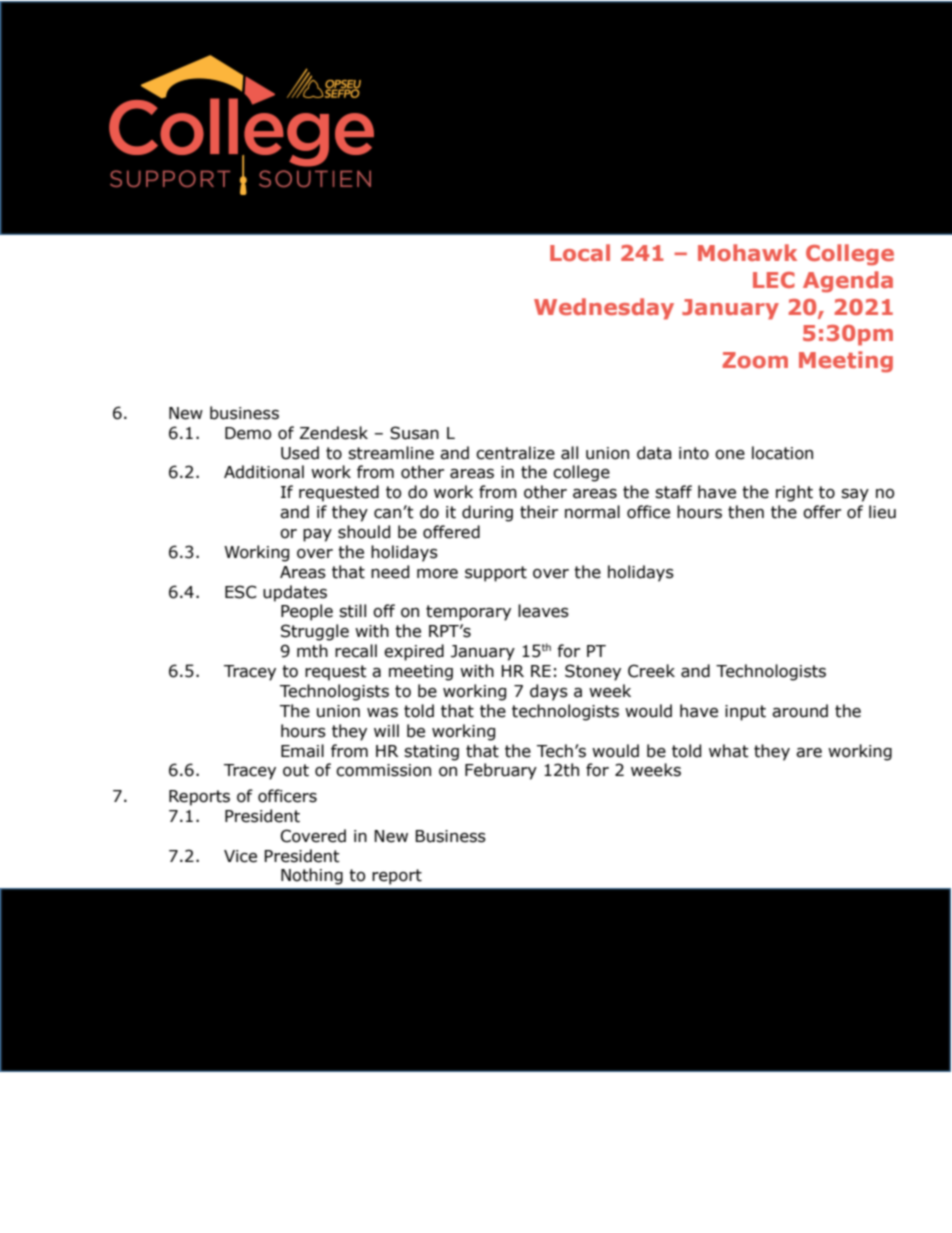 Image resolution: width=952 pixels, height=1233 pixels. I want to click on February, so click(501, 771).
